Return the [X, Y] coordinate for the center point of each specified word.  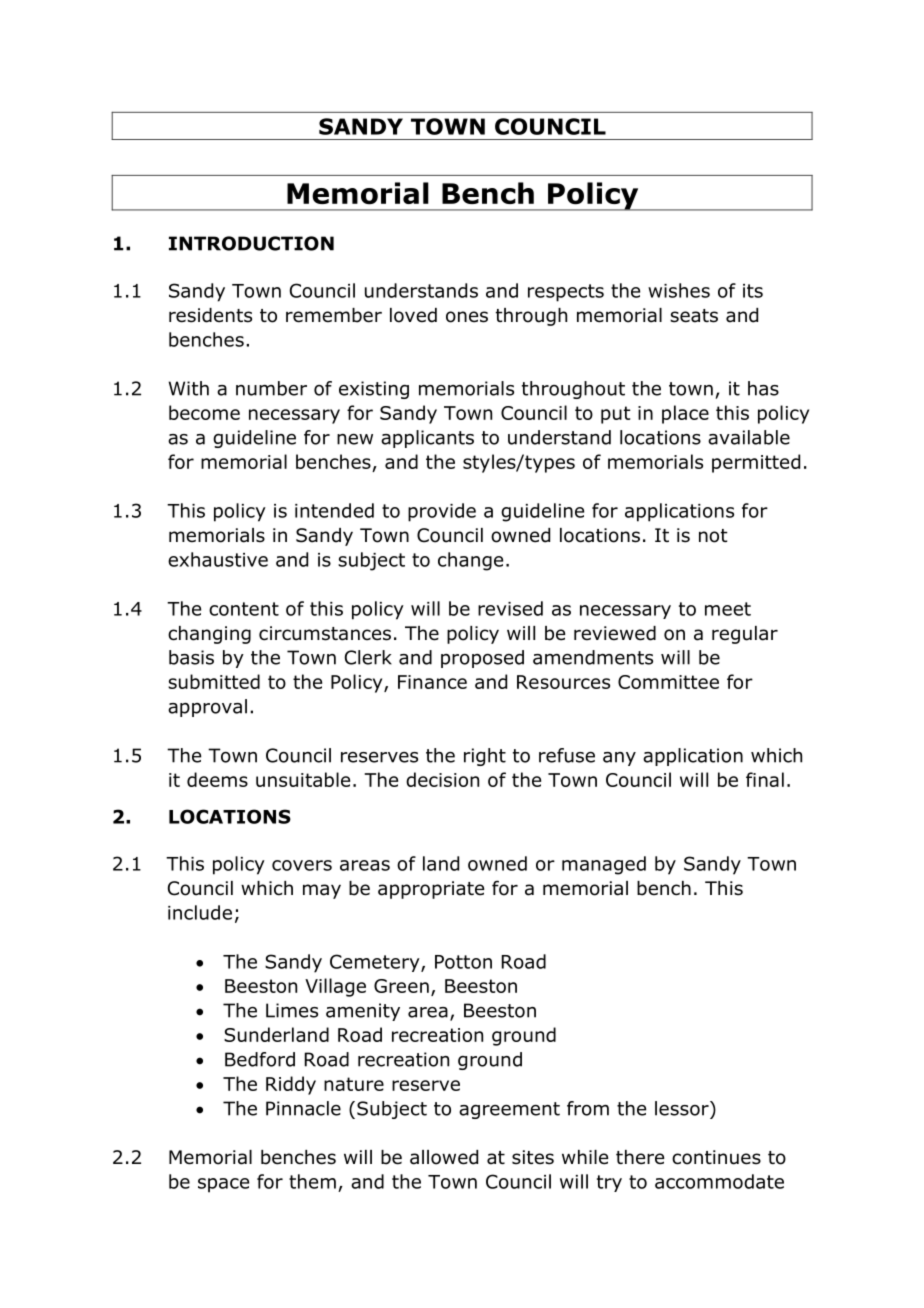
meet [728, 609]
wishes [679, 290]
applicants [427, 439]
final [765, 779]
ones [467, 317]
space [223, 1185]
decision [442, 779]
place [685, 414]
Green [401, 986]
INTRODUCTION [251, 243]
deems [217, 779]
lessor [683, 1108]
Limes [292, 1010]
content [244, 609]
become [204, 412]
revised [510, 608]
